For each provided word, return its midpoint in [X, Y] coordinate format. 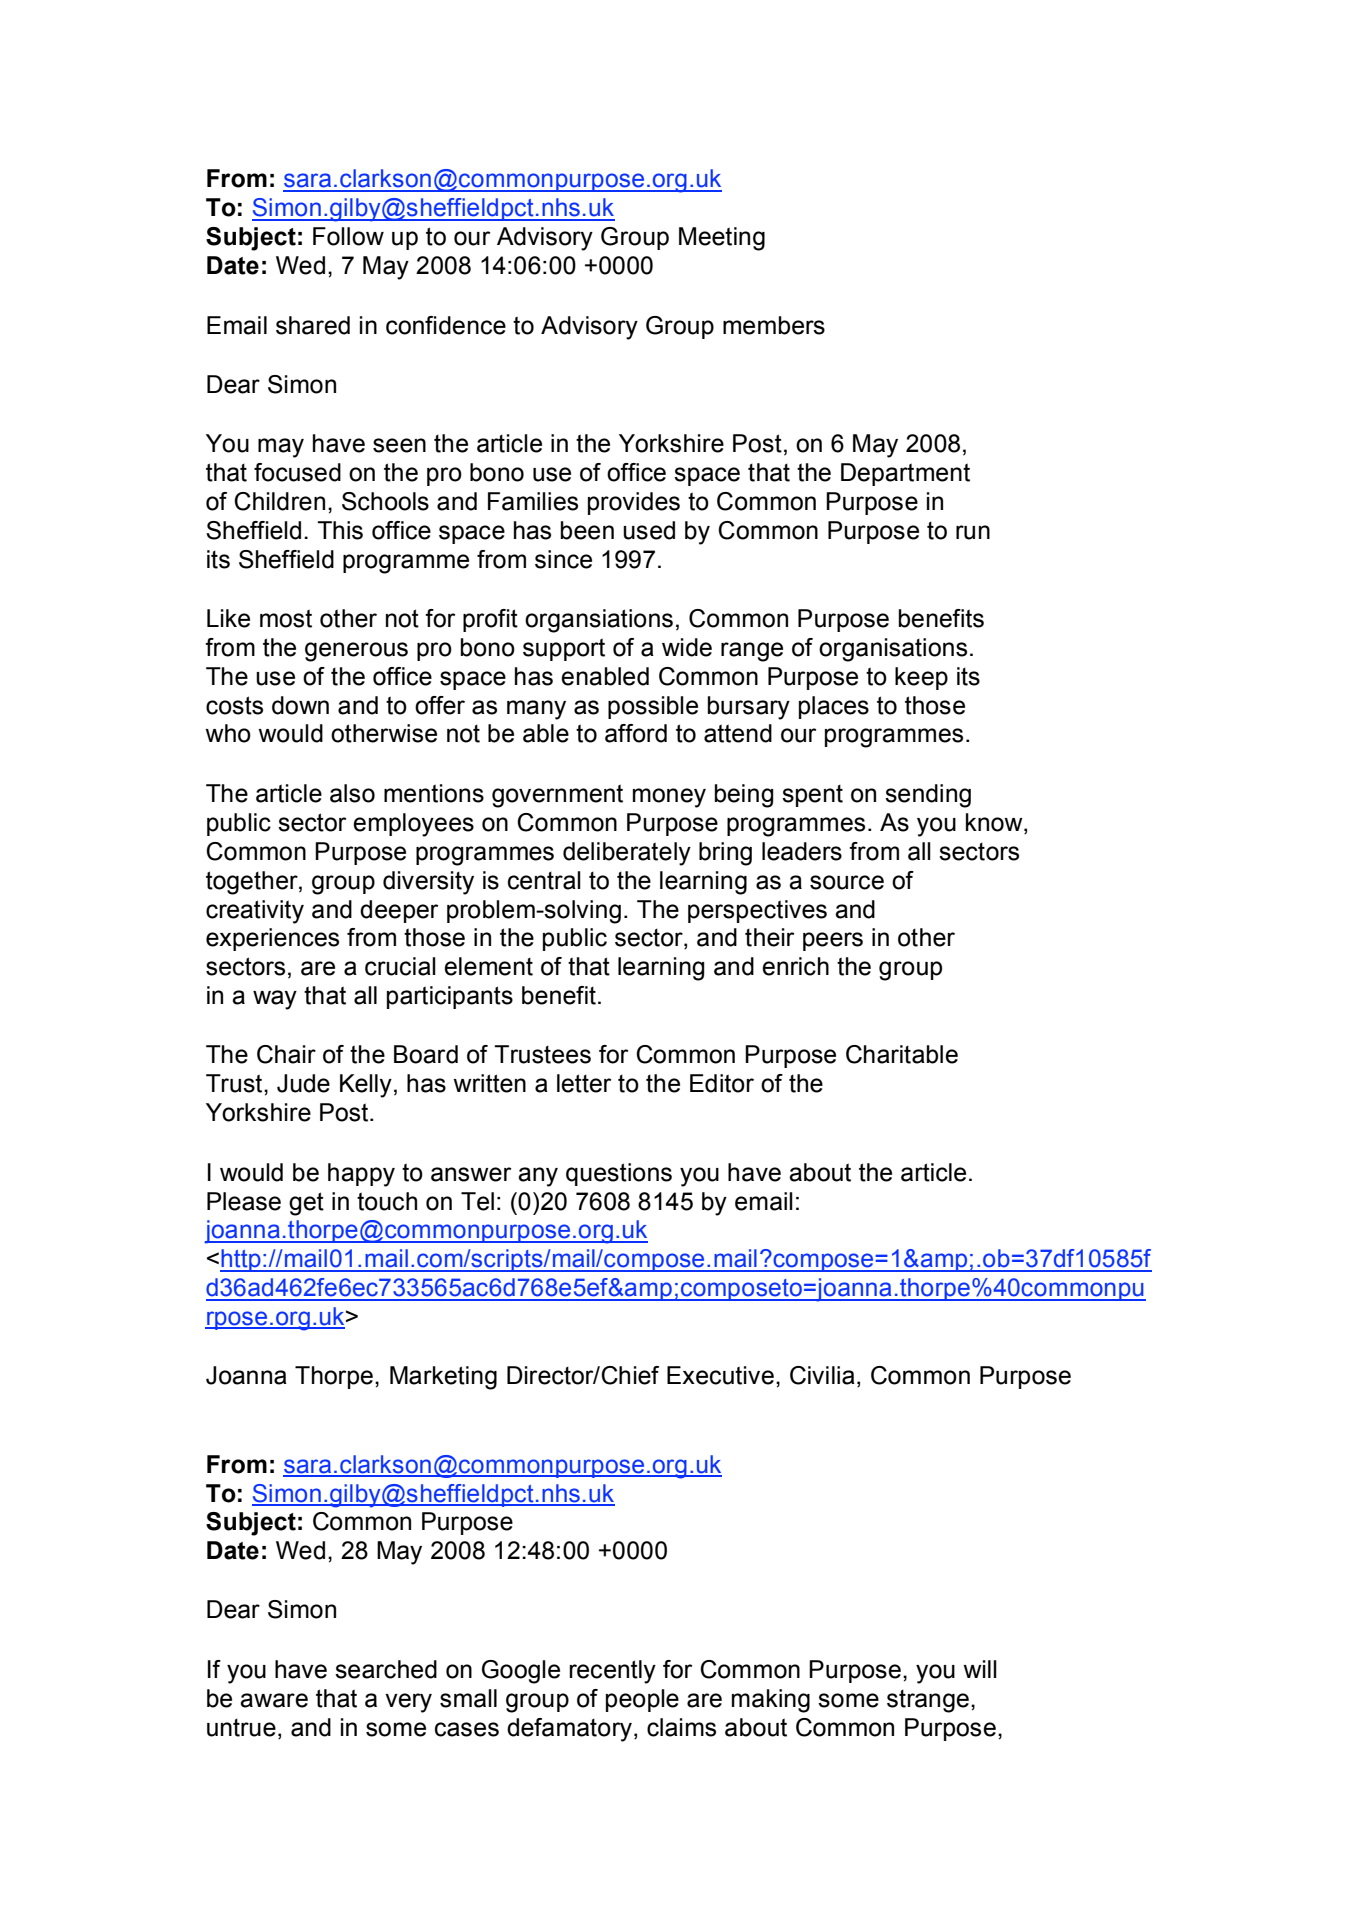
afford [636, 733]
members [774, 325]
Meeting [722, 239]
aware [274, 1700]
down [300, 705]
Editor [722, 1083]
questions [619, 1174]
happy [361, 1175]
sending [928, 796]
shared [313, 325]
